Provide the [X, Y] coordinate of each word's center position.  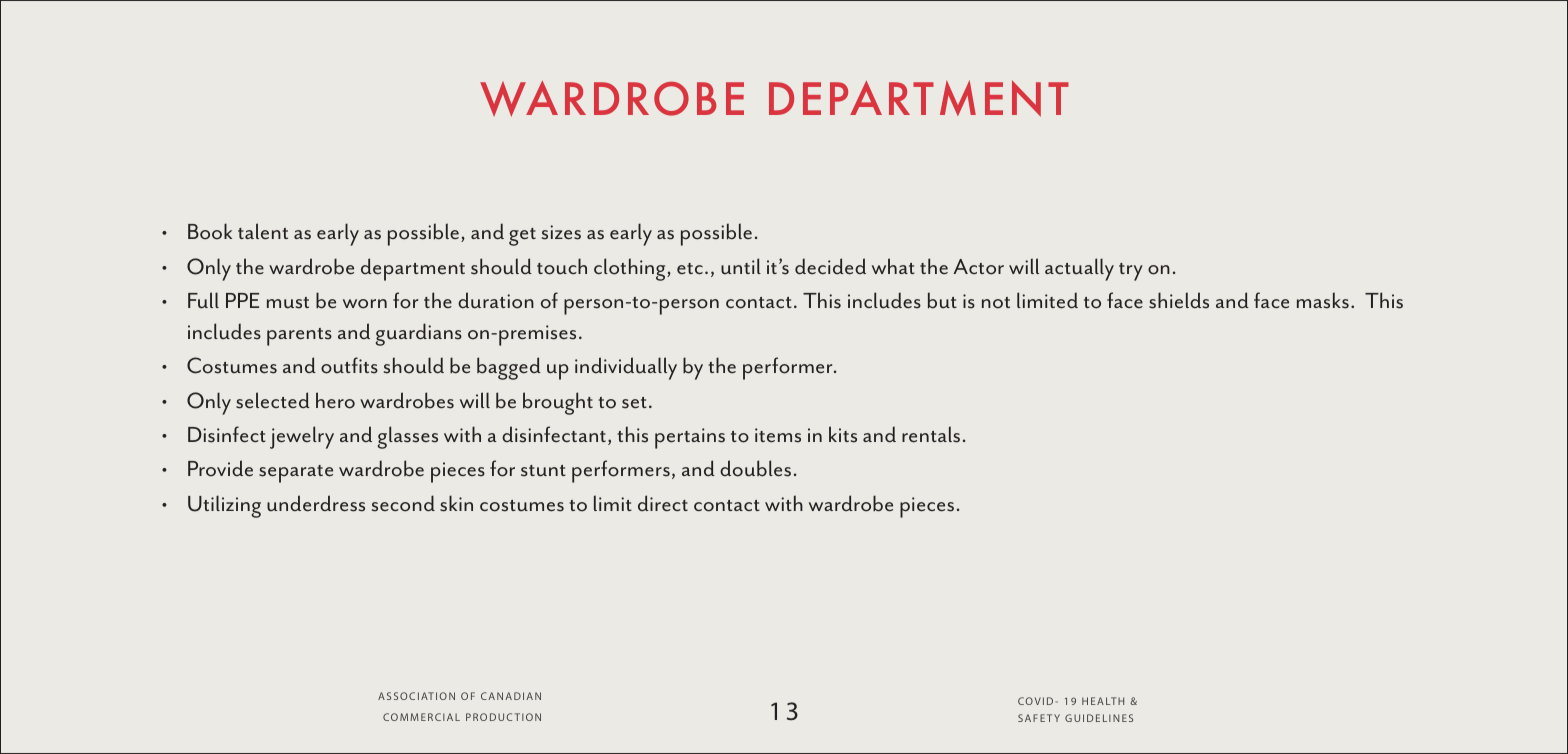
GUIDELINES [1099, 718]
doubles [755, 468]
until [741, 266]
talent [263, 231]
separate [296, 474]
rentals [931, 434]
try [1131, 272]
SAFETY [1039, 718]
